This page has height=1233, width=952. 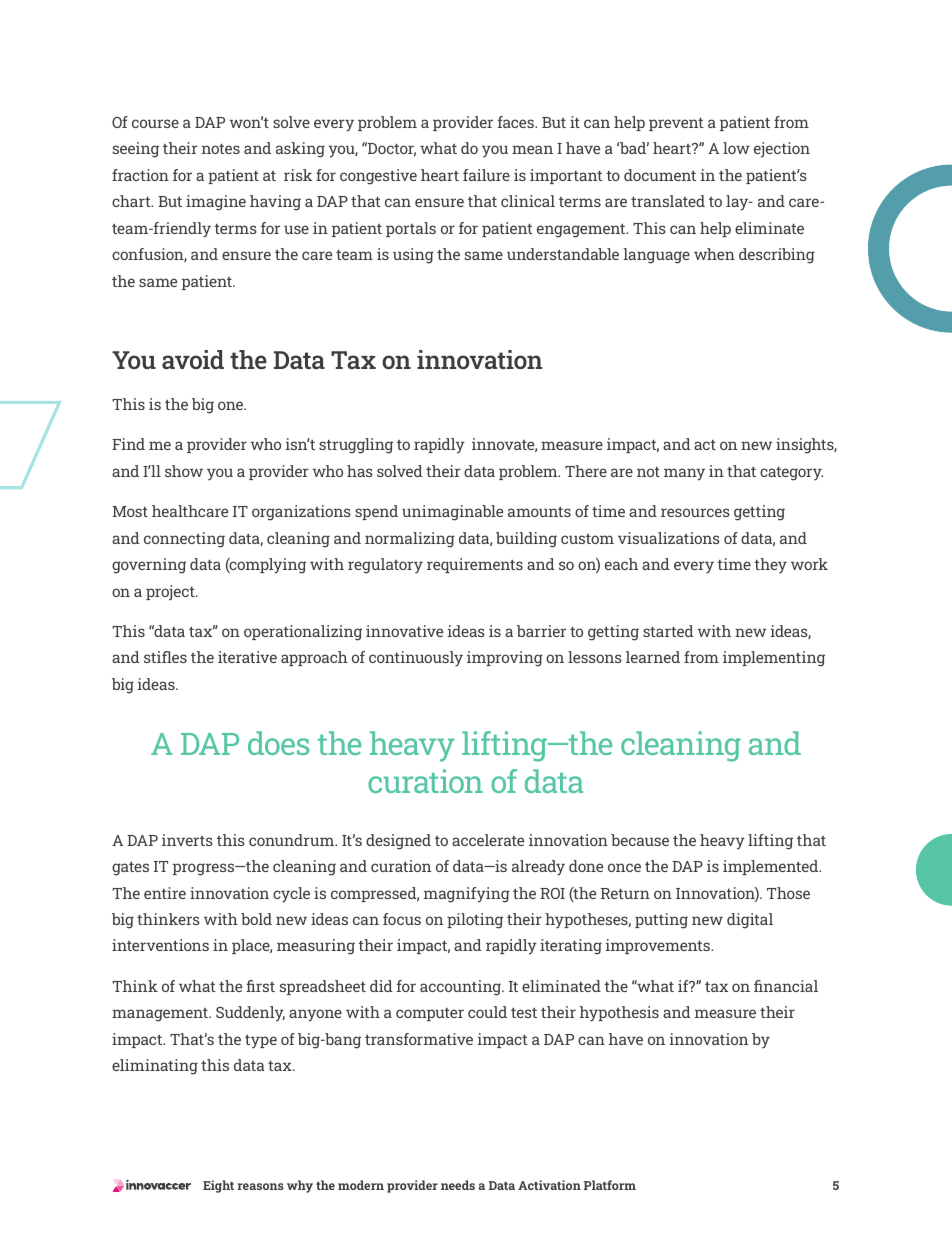 I want to click on needs, so click(x=458, y=1185).
